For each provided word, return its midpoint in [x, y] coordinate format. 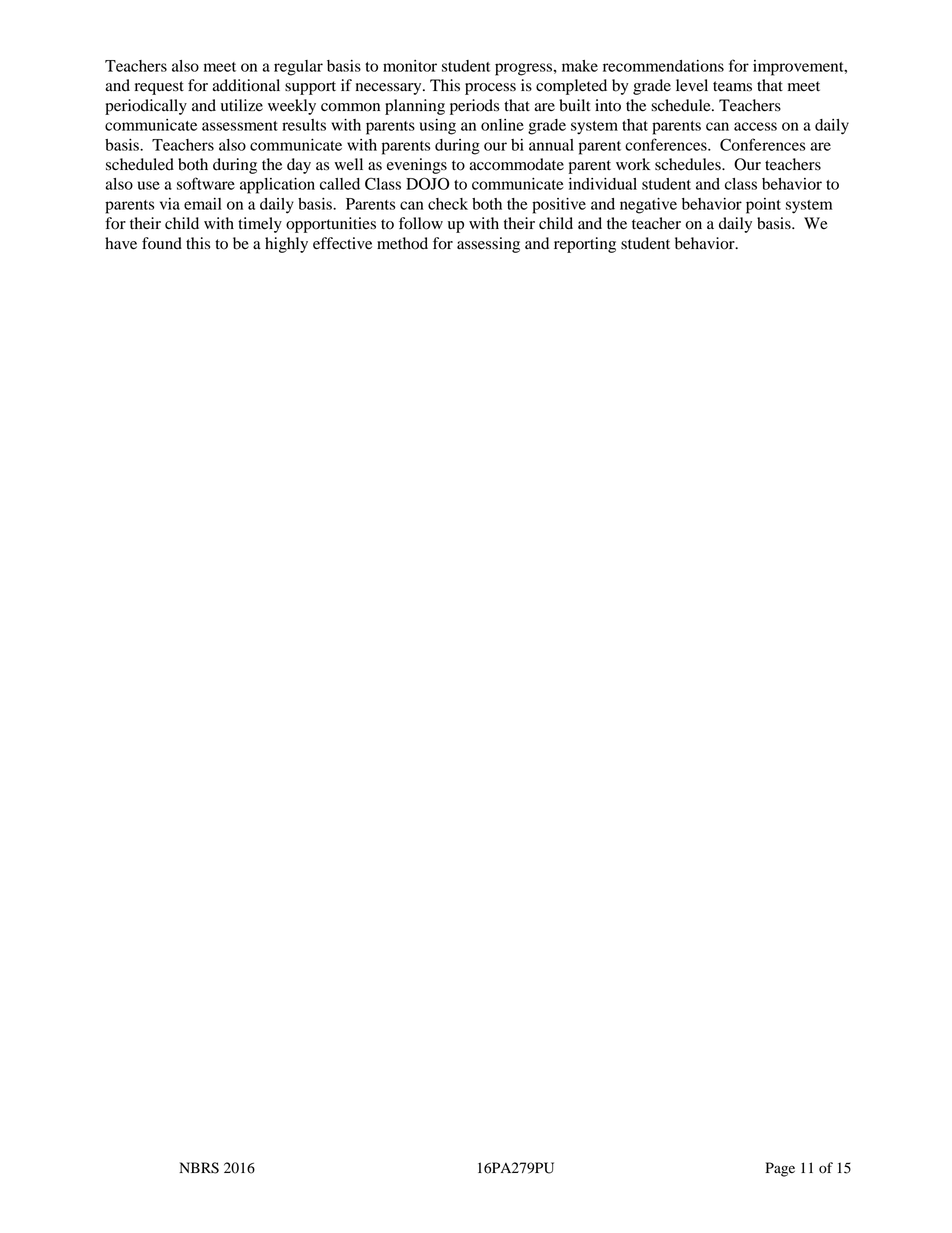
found [162, 243]
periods [474, 107]
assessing [488, 245]
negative [648, 206]
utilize [242, 105]
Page [780, 1169]
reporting [585, 245]
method [402, 243]
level [692, 85]
